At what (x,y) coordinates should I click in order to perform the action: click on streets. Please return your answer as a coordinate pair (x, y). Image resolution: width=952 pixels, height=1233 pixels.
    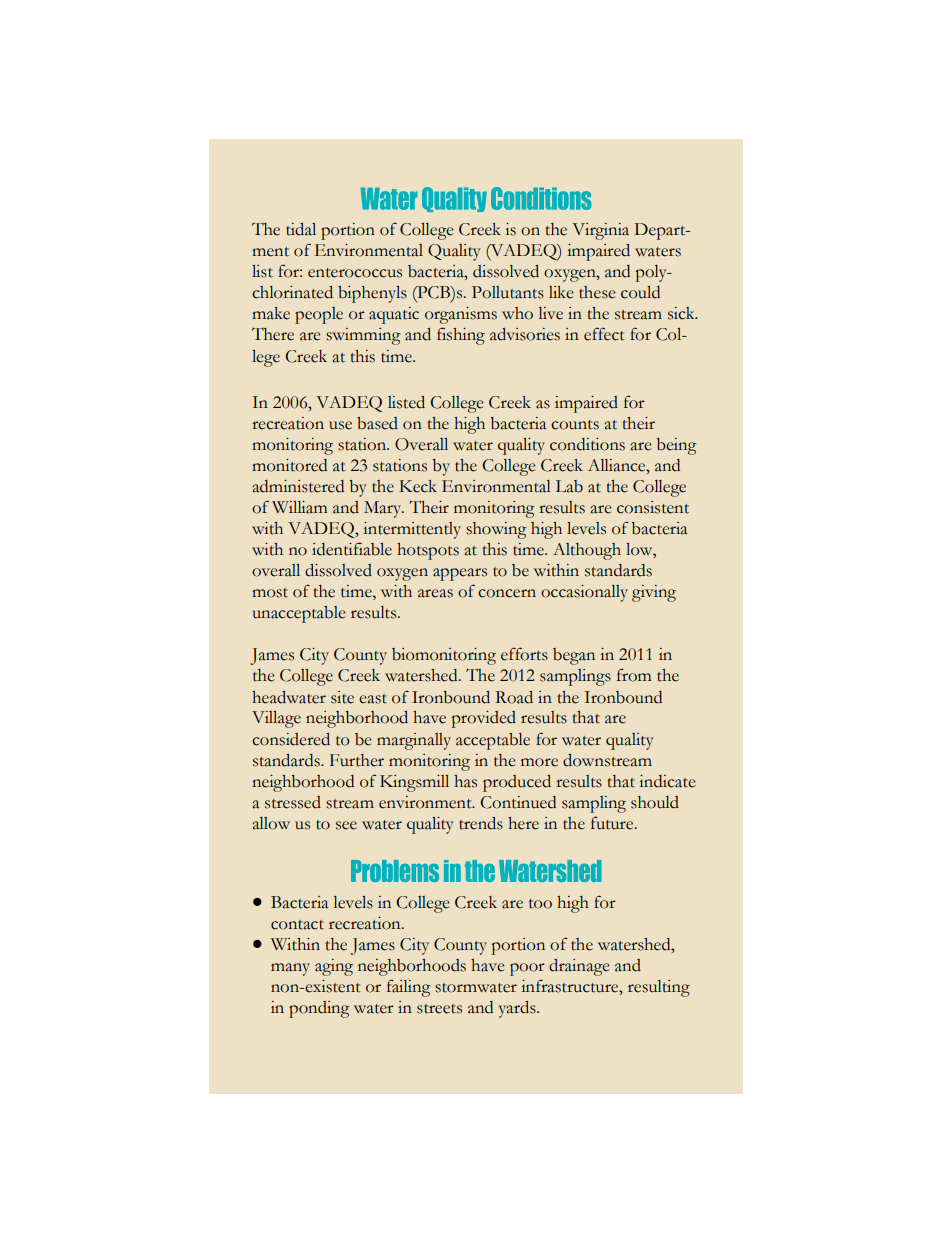
    Looking at the image, I should click on (439, 1009).
